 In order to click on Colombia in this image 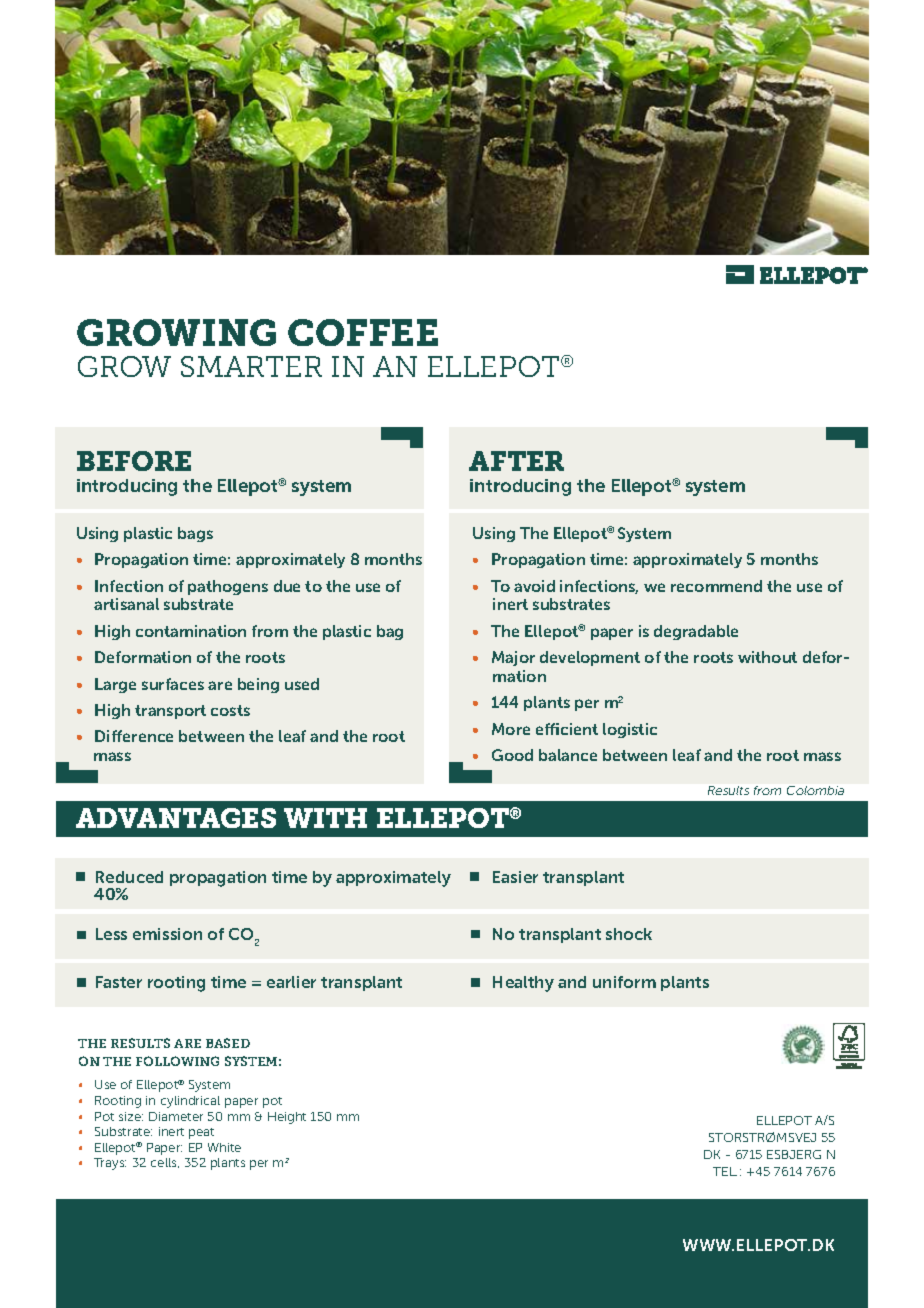, I will do `click(815, 790)`.
